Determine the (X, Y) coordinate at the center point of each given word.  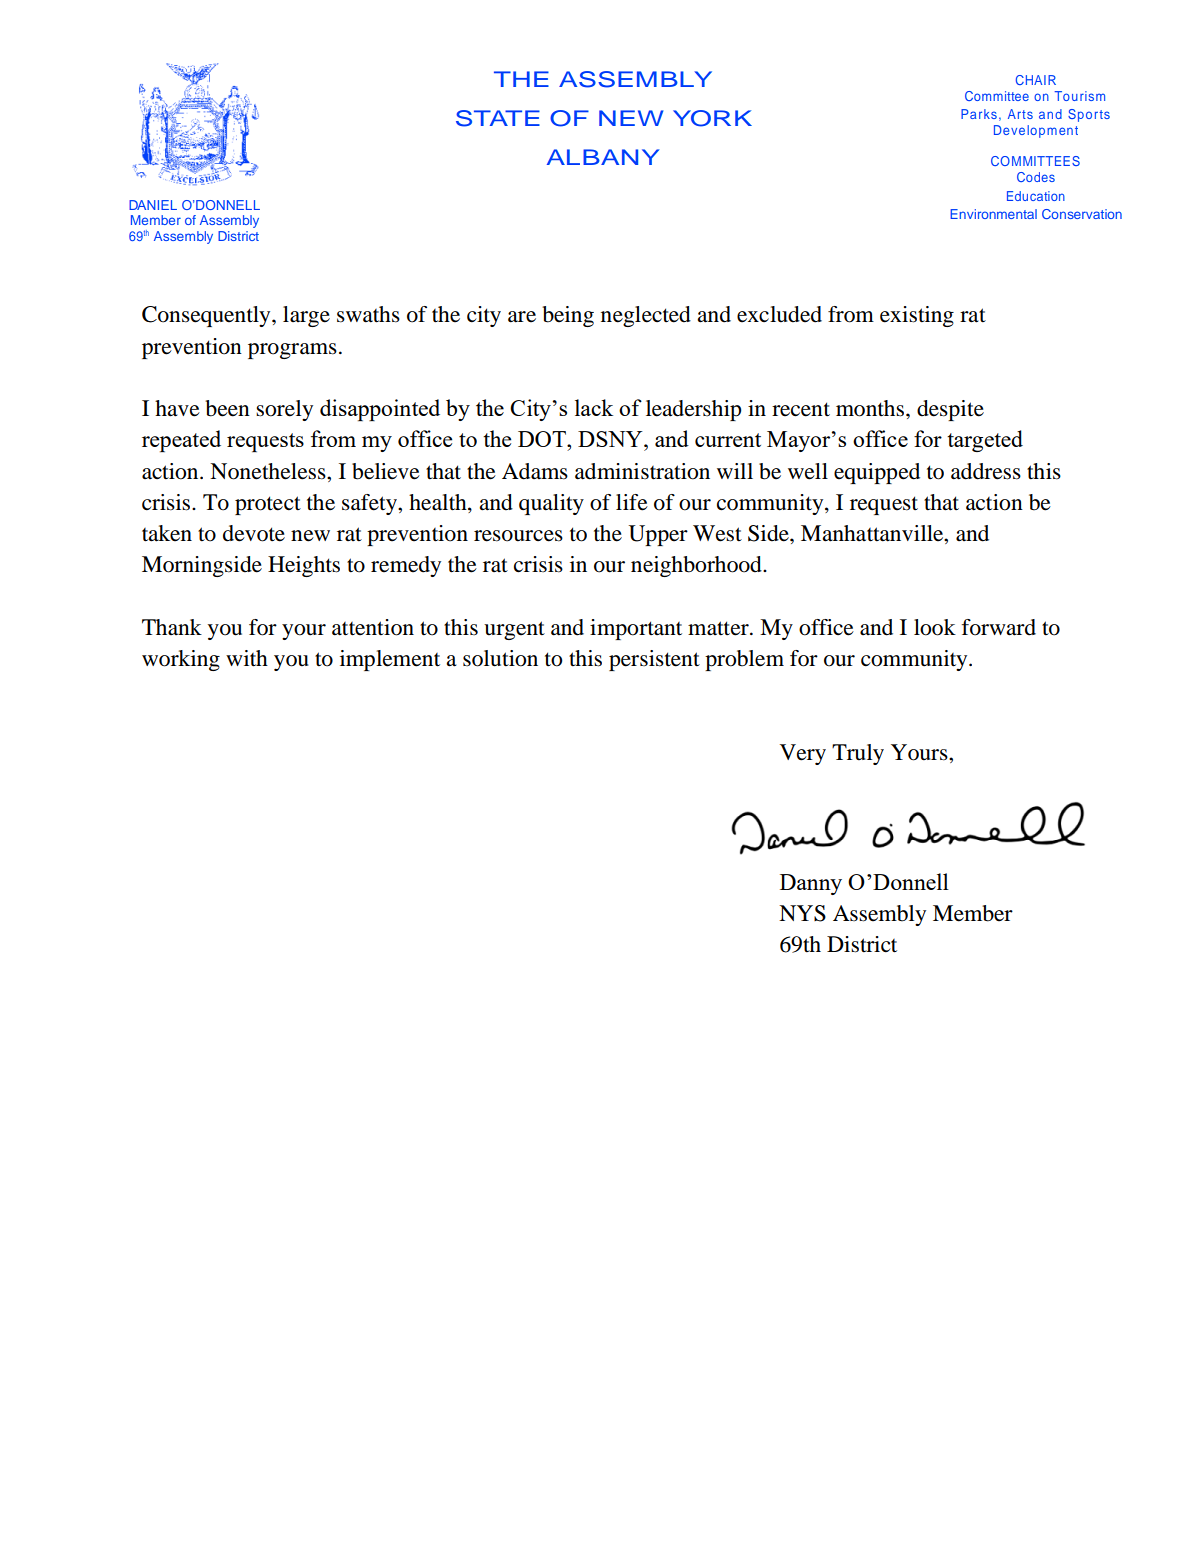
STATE (498, 118)
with (247, 658)
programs (292, 351)
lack (594, 407)
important (636, 629)
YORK (712, 118)
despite (950, 410)
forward (999, 627)
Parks (979, 114)
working (181, 660)
